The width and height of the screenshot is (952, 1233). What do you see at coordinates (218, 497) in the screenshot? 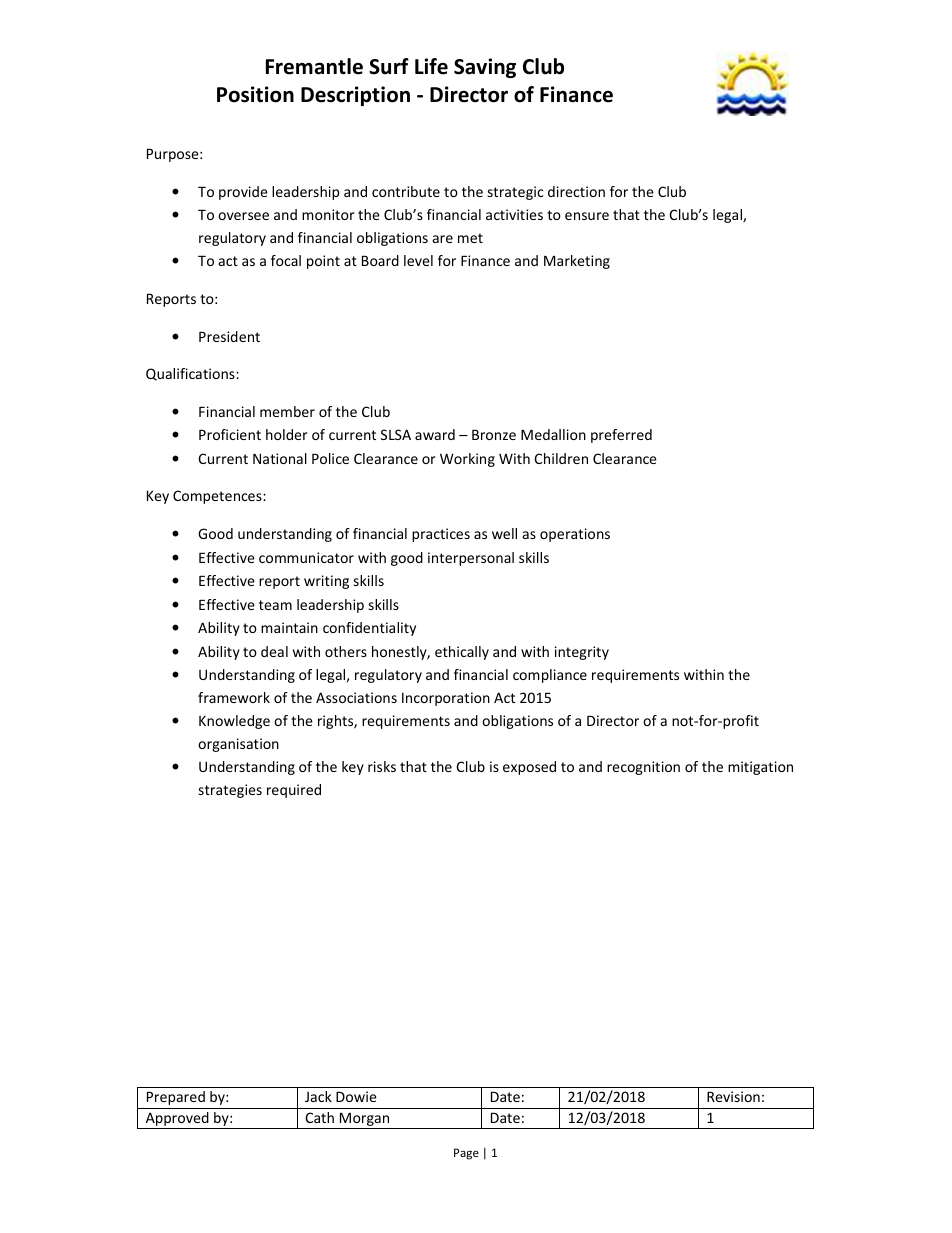
I see `Competences` at bounding box center [218, 497].
